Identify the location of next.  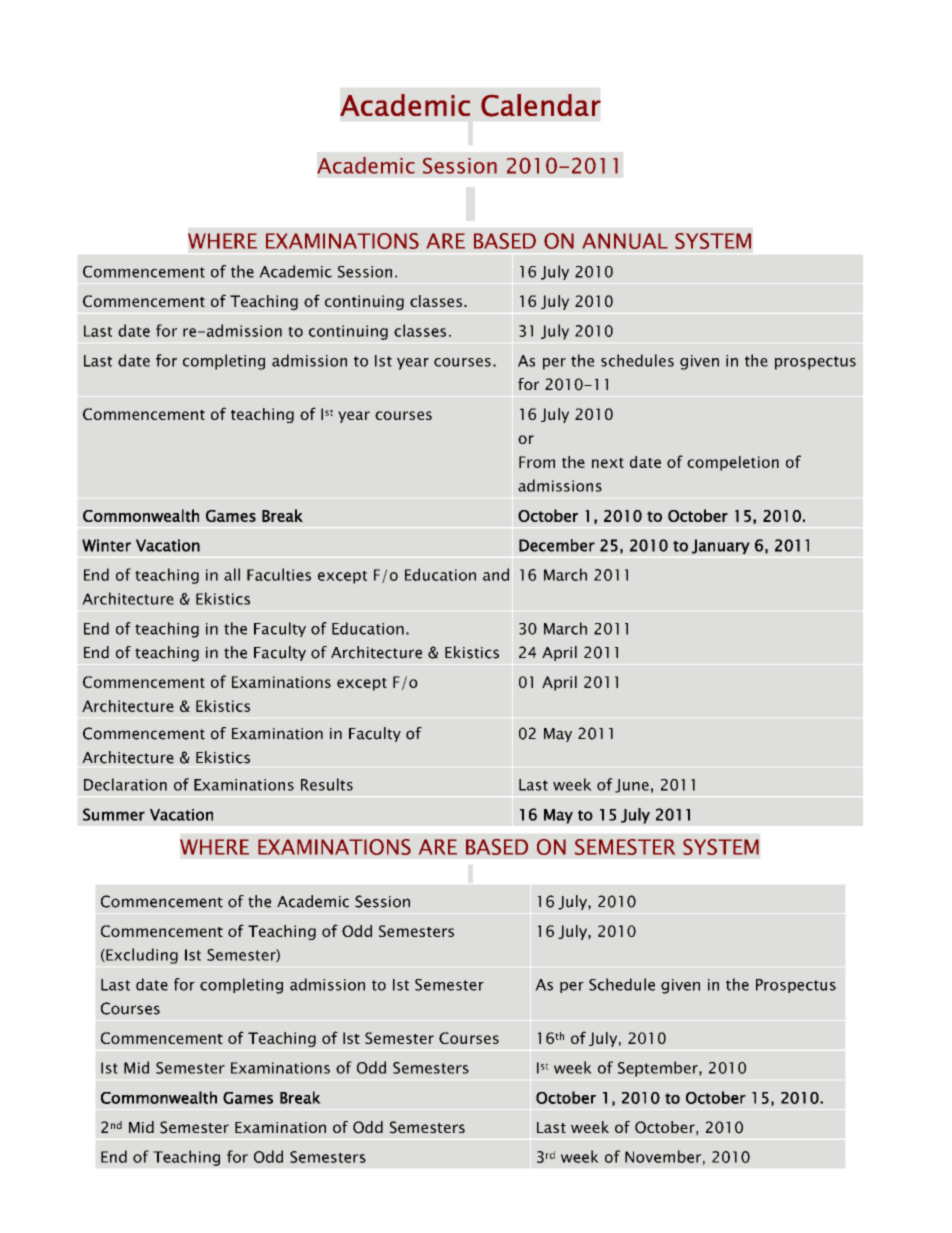
(608, 463).
